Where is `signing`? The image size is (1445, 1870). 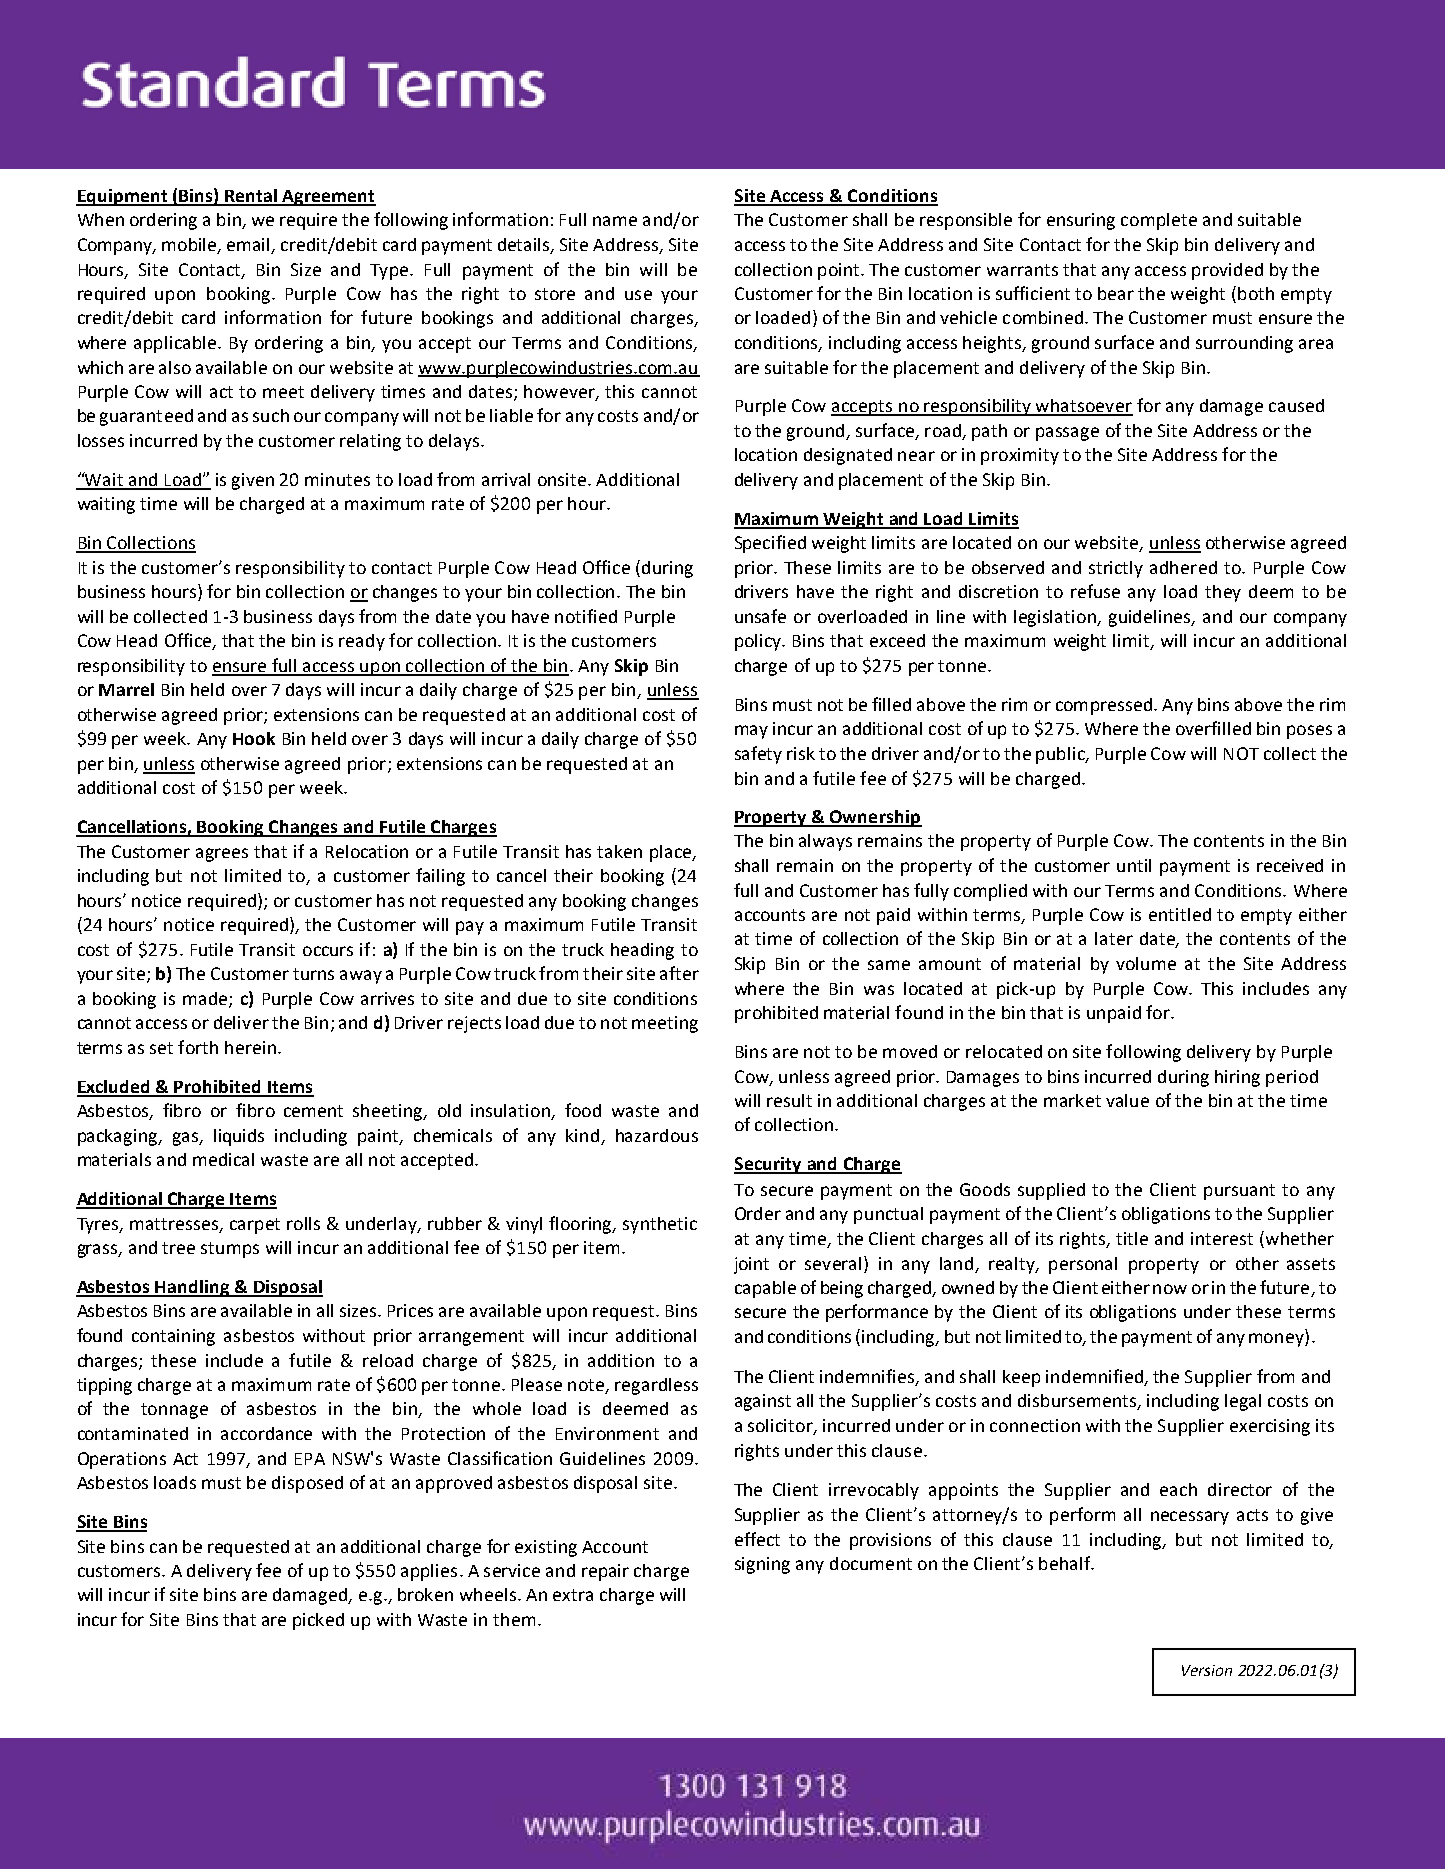
signing is located at coordinates (762, 1565).
